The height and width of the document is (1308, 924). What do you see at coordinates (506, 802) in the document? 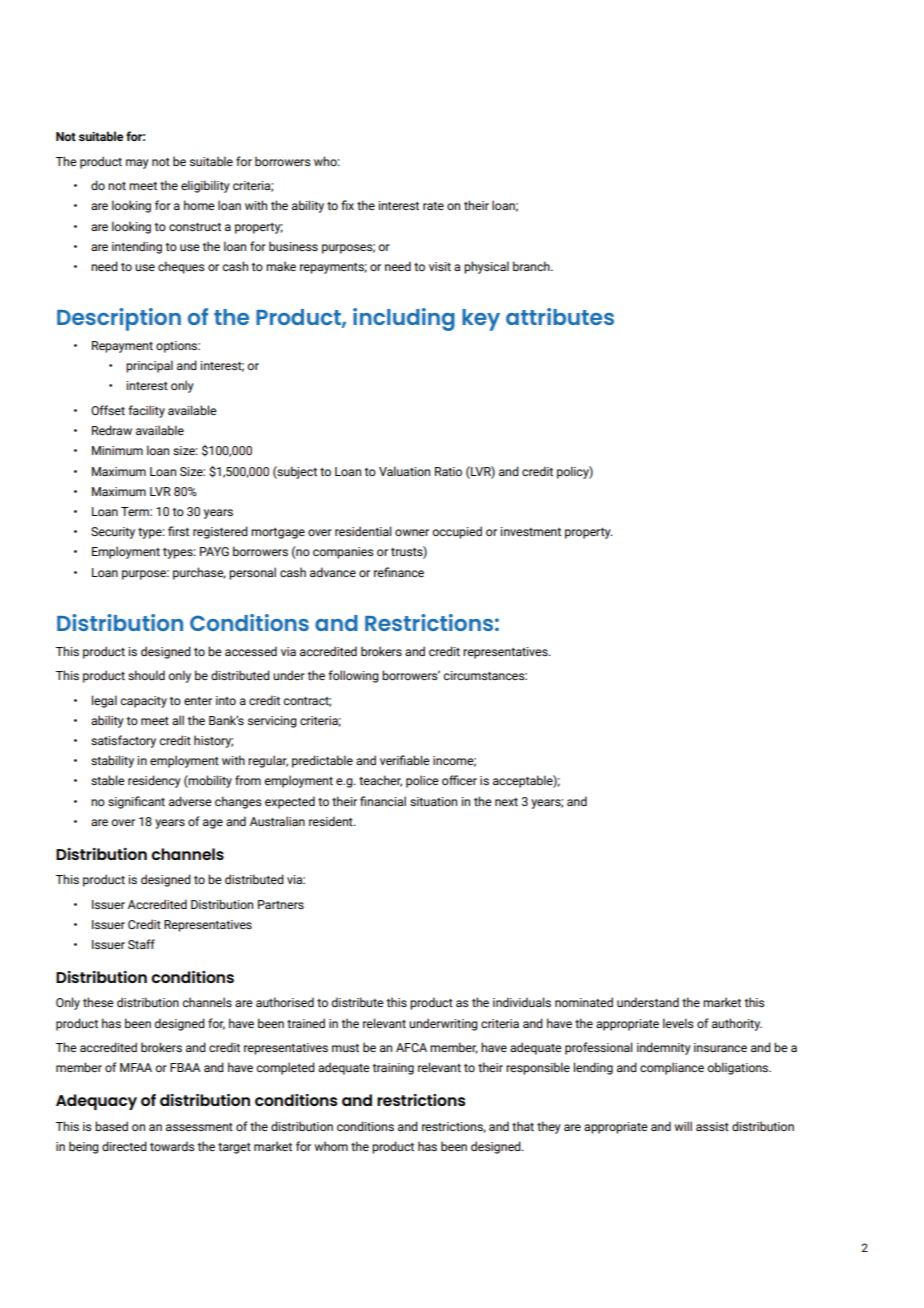
I see `next` at bounding box center [506, 802].
